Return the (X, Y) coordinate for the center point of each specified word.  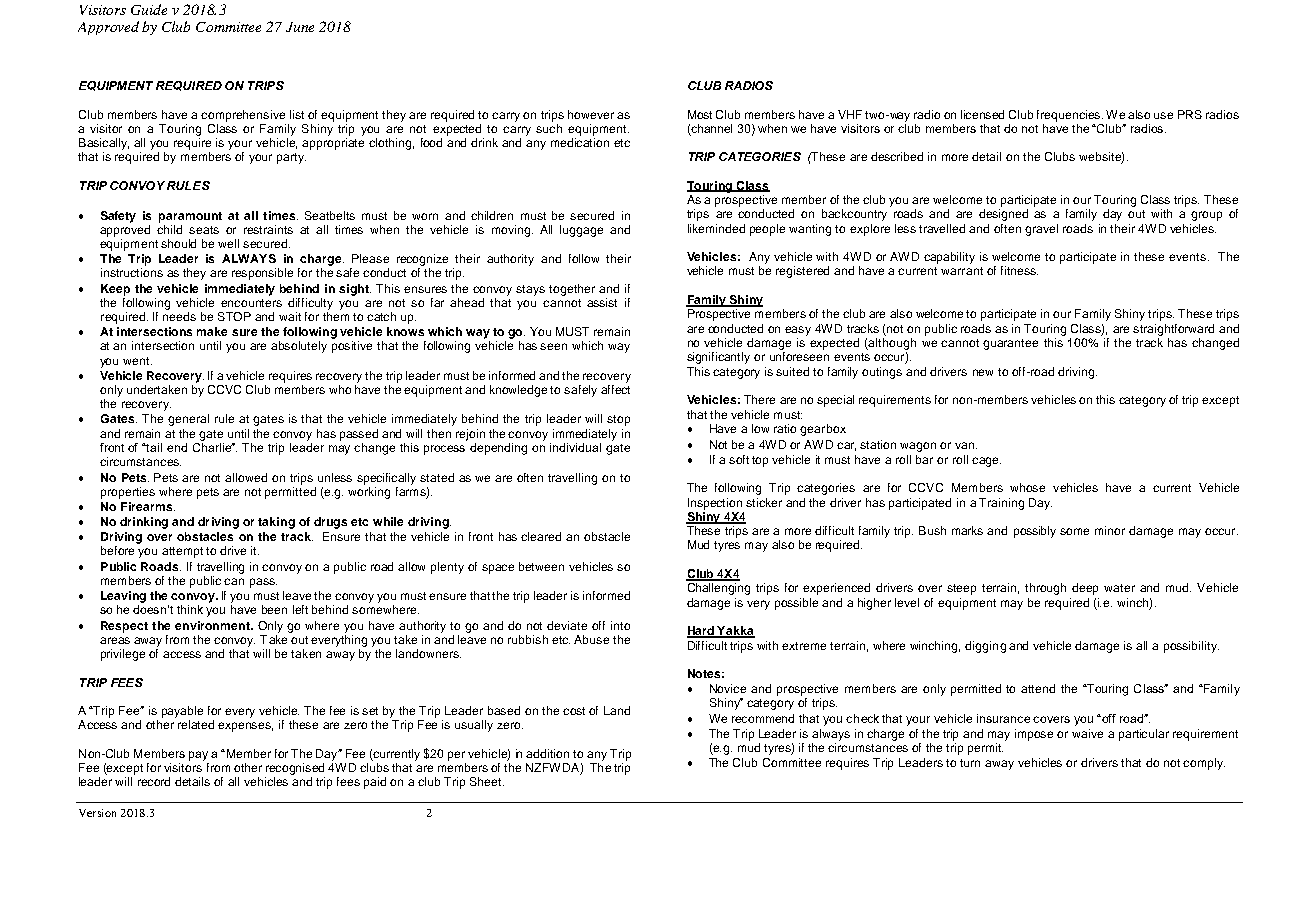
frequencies (1070, 116)
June (300, 27)
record (154, 781)
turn (970, 763)
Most (700, 114)
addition (547, 753)
